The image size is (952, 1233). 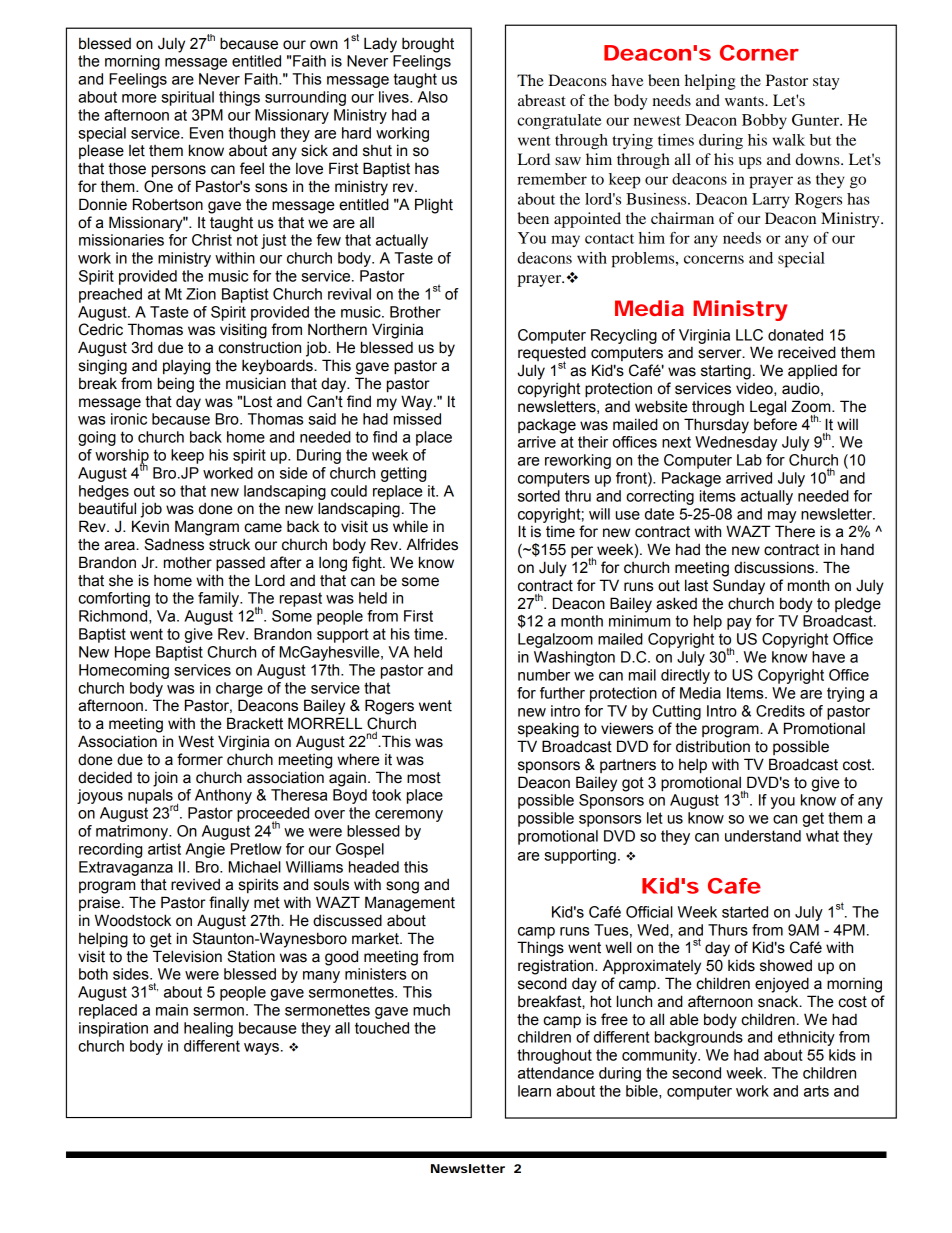 What do you see at coordinates (534, 1091) in the document?
I see `learn` at bounding box center [534, 1091].
